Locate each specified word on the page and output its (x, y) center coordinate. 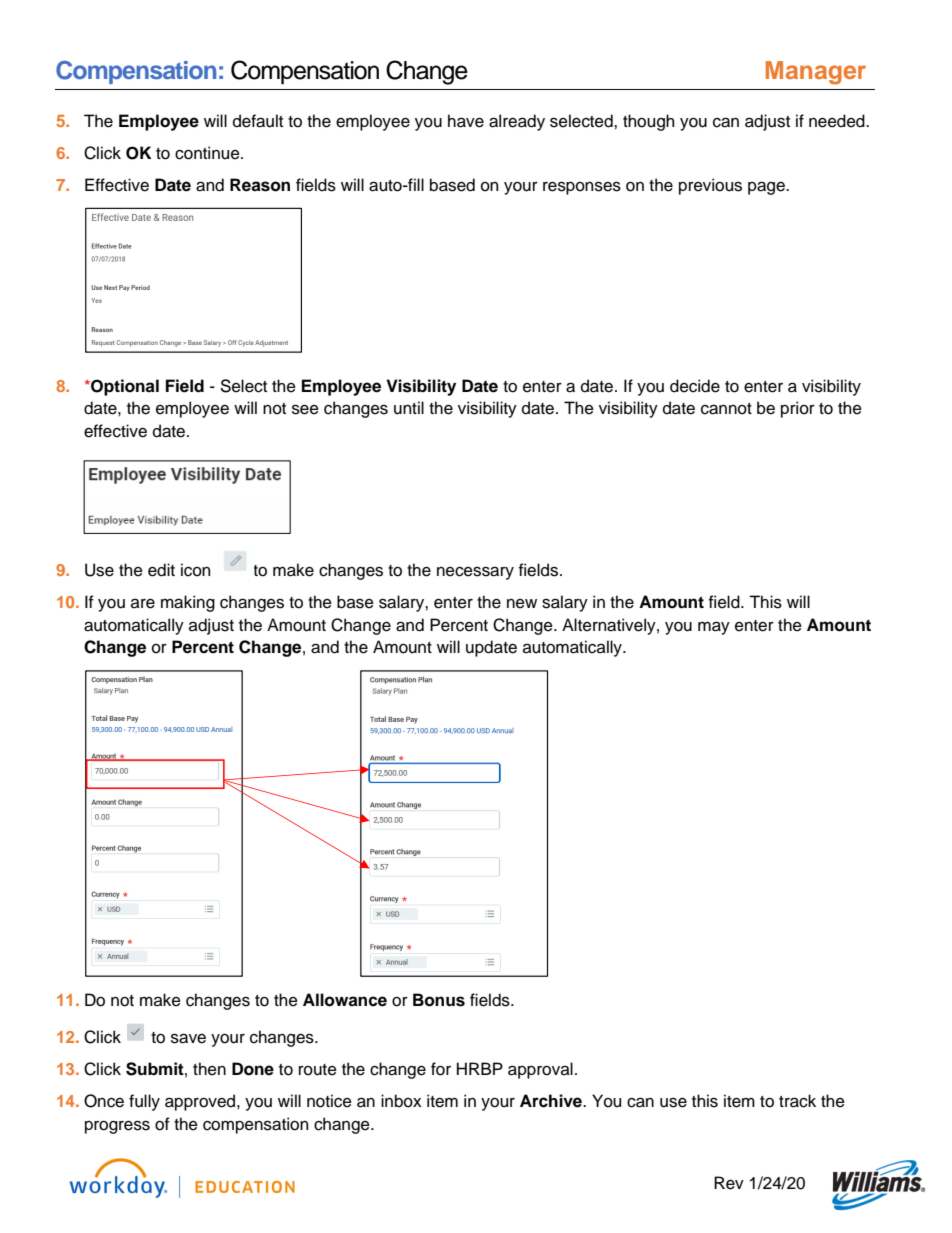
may (714, 628)
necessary (475, 573)
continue (208, 153)
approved (201, 1102)
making (188, 603)
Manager (816, 73)
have (466, 121)
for (441, 1069)
